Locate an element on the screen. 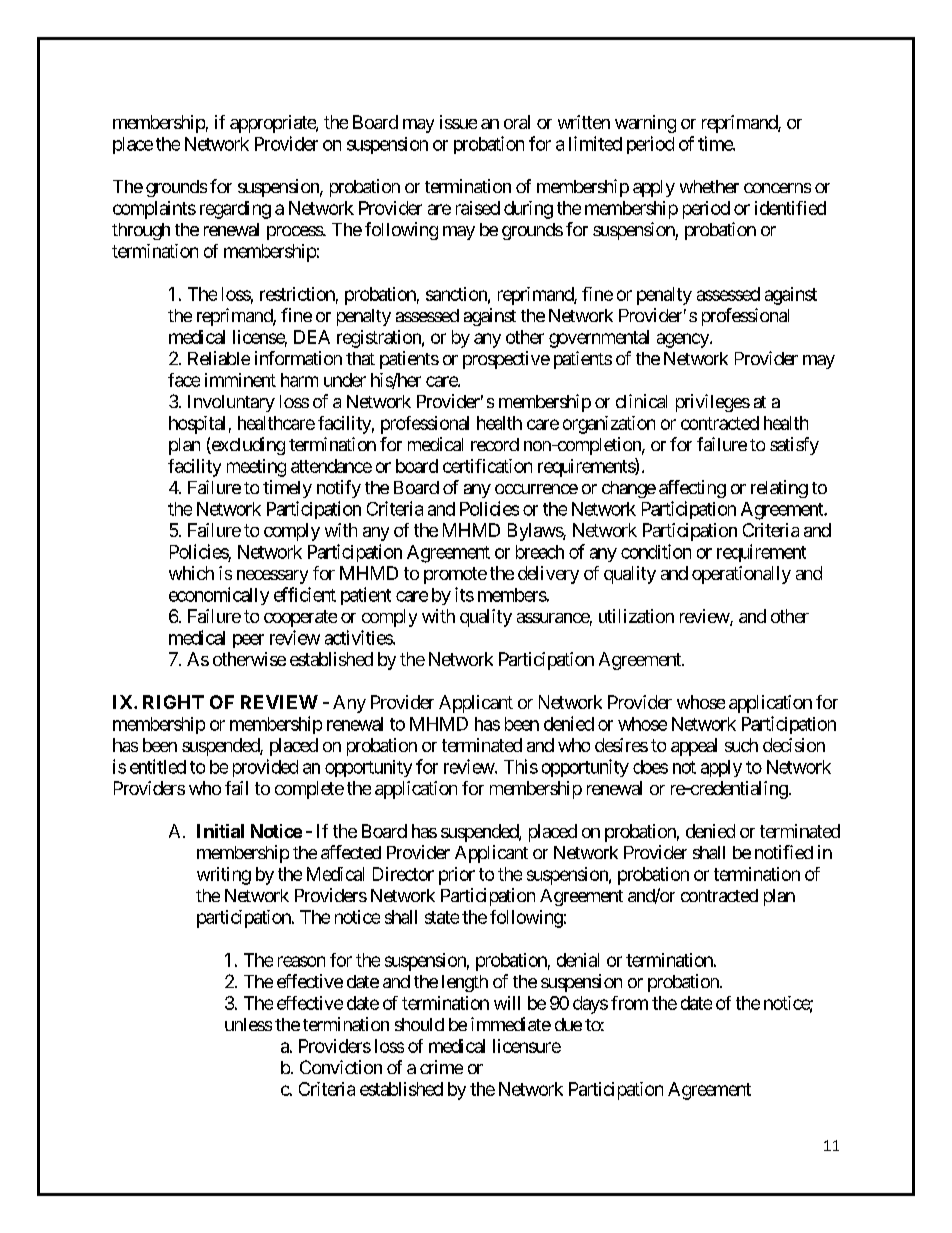  issue is located at coordinates (458, 122).
